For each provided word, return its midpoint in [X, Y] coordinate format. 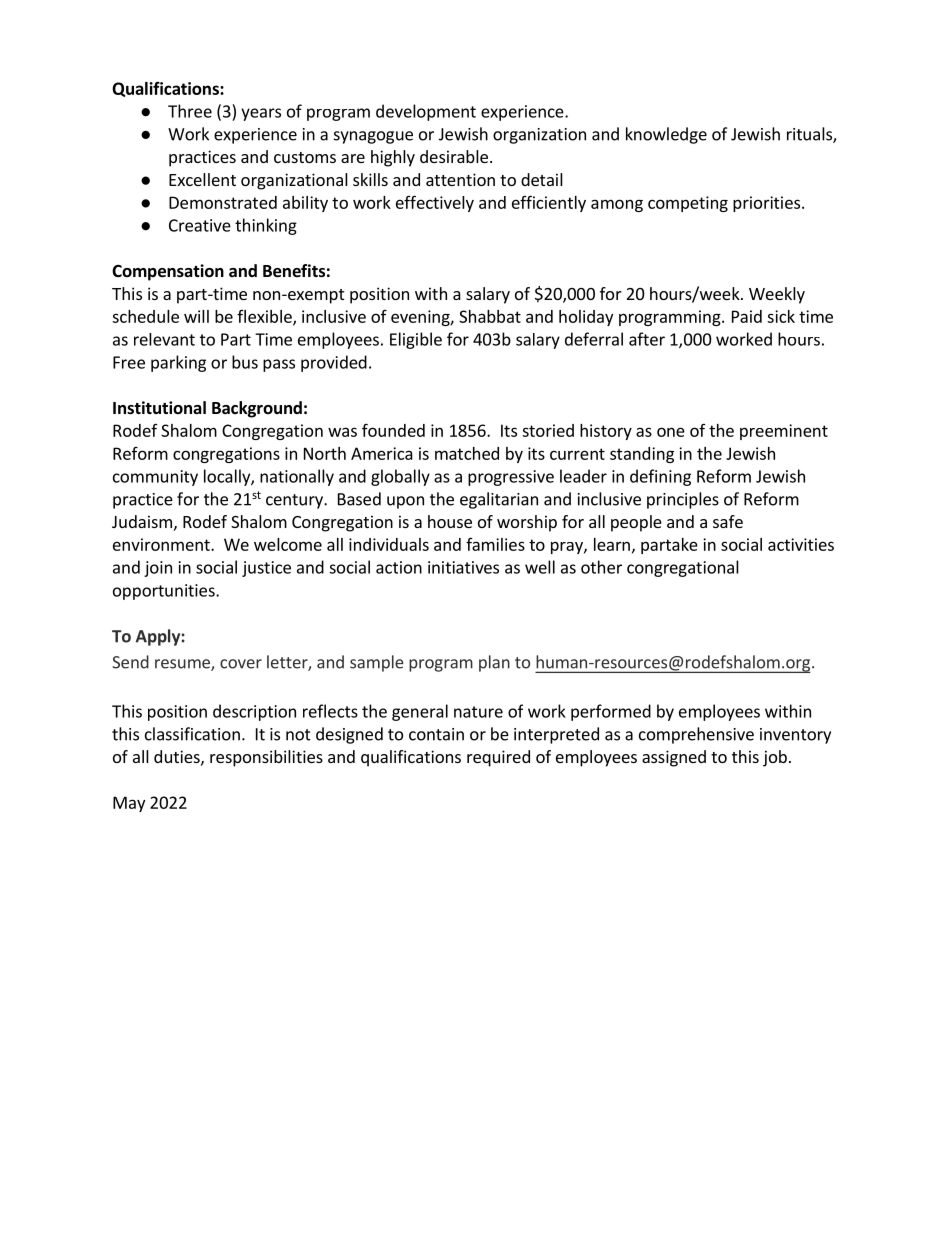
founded [393, 430]
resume [183, 665]
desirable [454, 156]
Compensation [168, 272]
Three [190, 111]
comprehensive [696, 735]
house [450, 521]
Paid [747, 316]
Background [257, 409]
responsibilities [266, 758]
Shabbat [490, 316]
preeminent [784, 432]
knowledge [666, 135]
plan [494, 663]
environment [162, 544]
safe [728, 521]
